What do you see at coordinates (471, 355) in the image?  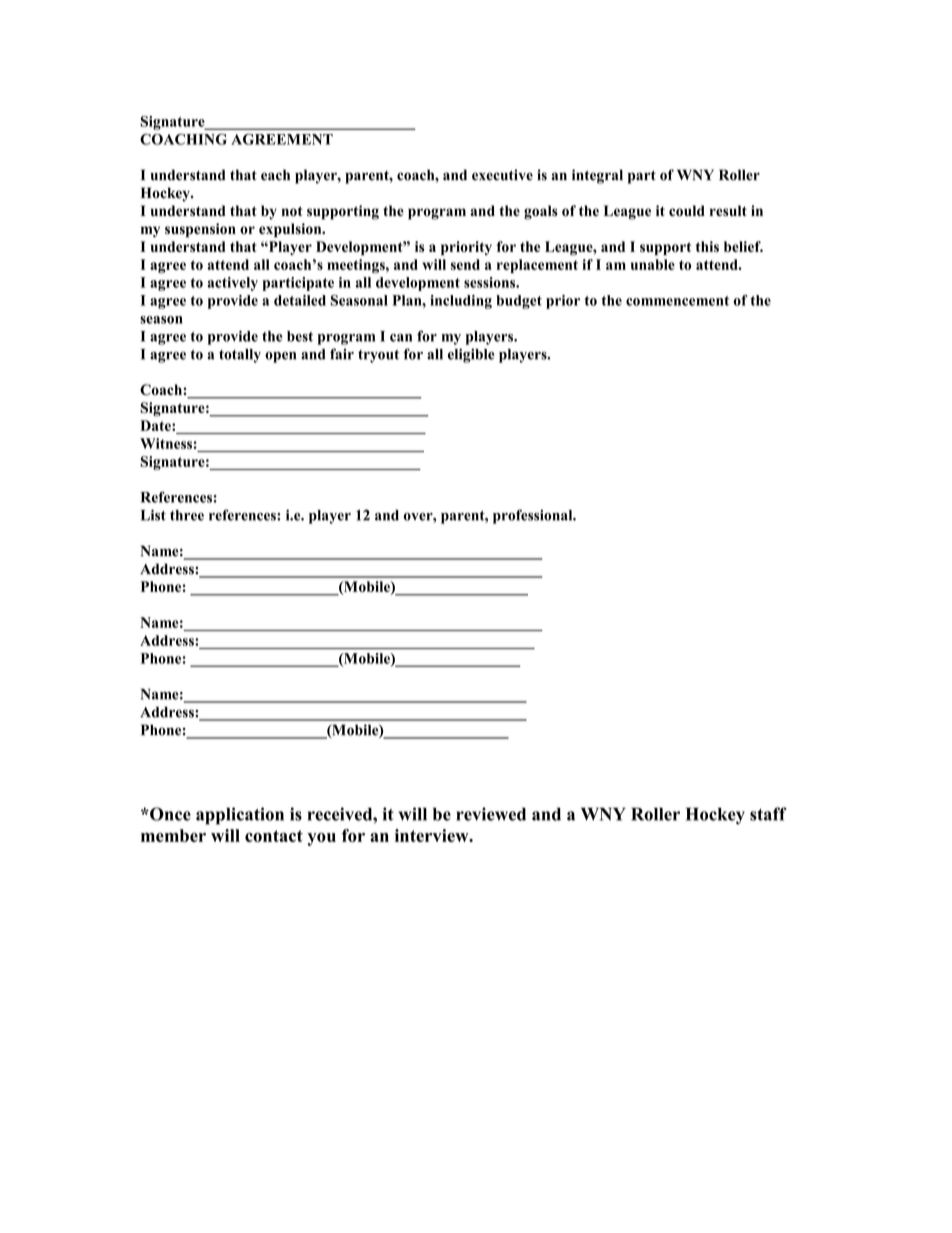 I see `eligible` at bounding box center [471, 355].
